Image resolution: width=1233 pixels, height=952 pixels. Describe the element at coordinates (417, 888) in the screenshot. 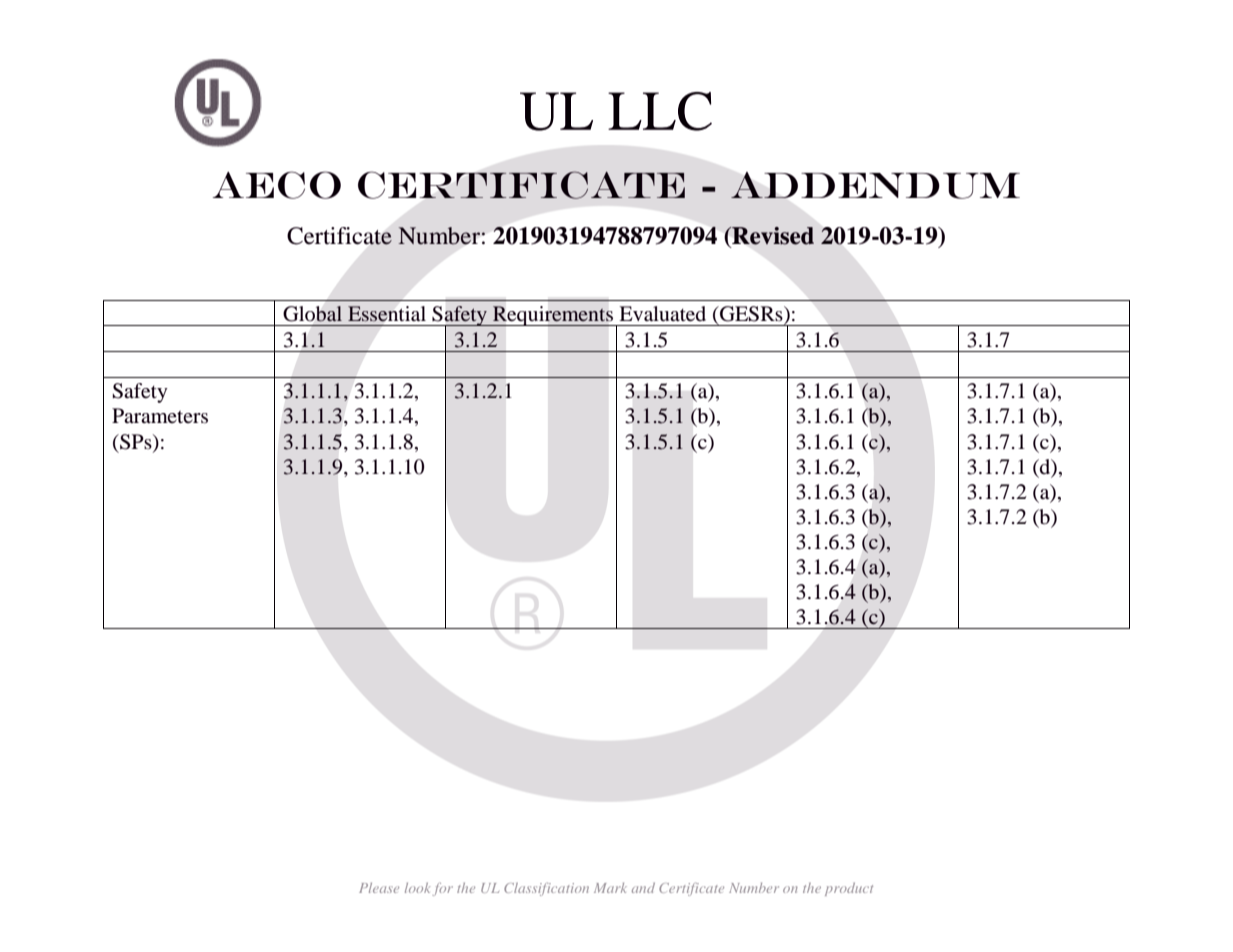

I see `look` at that location.
